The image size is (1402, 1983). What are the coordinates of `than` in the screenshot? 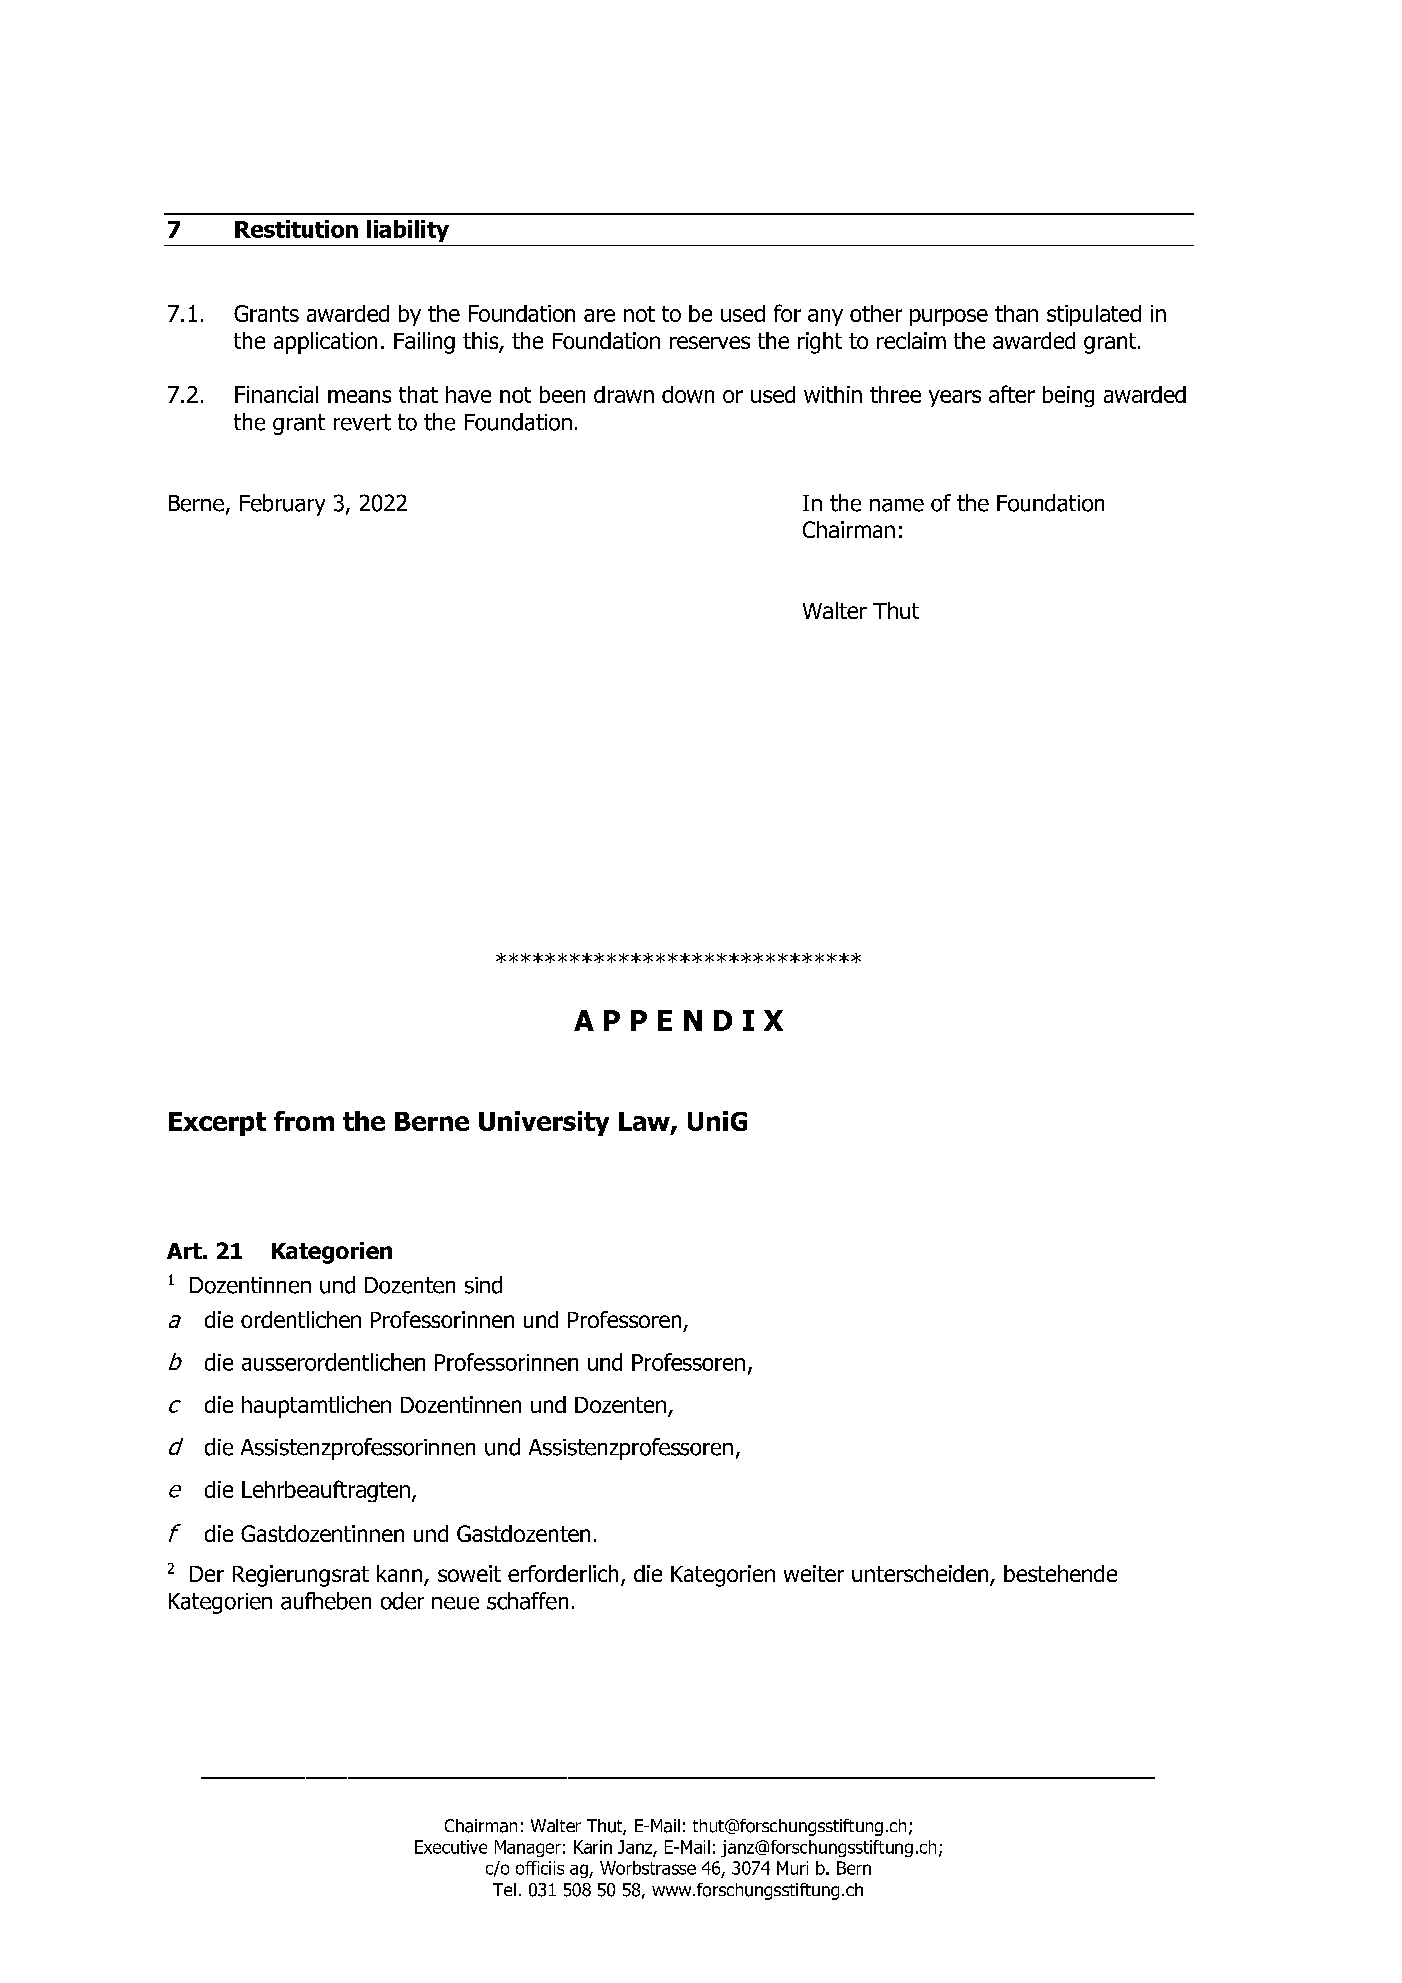 It's located at (1016, 313).
